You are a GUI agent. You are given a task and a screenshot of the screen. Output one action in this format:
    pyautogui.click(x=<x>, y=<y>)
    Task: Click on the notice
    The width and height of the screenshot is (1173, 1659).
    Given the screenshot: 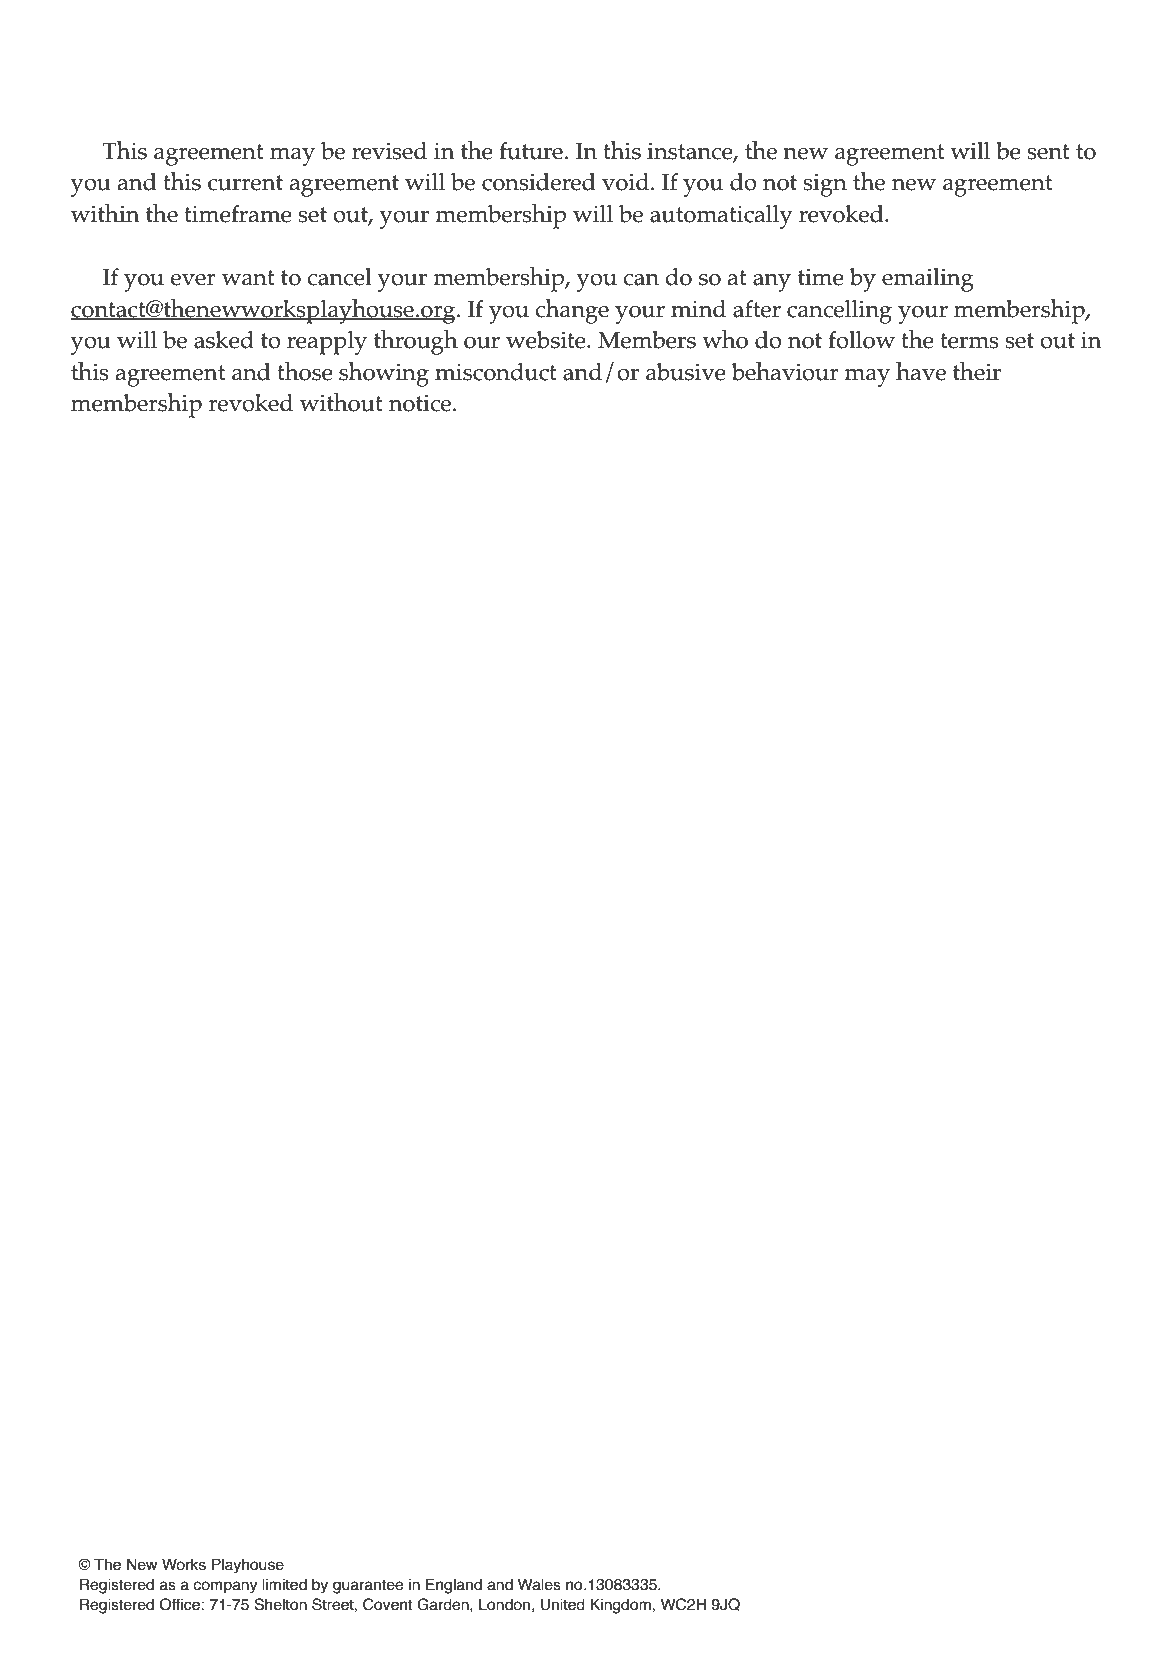 What is the action you would take?
    pyautogui.click(x=421, y=403)
